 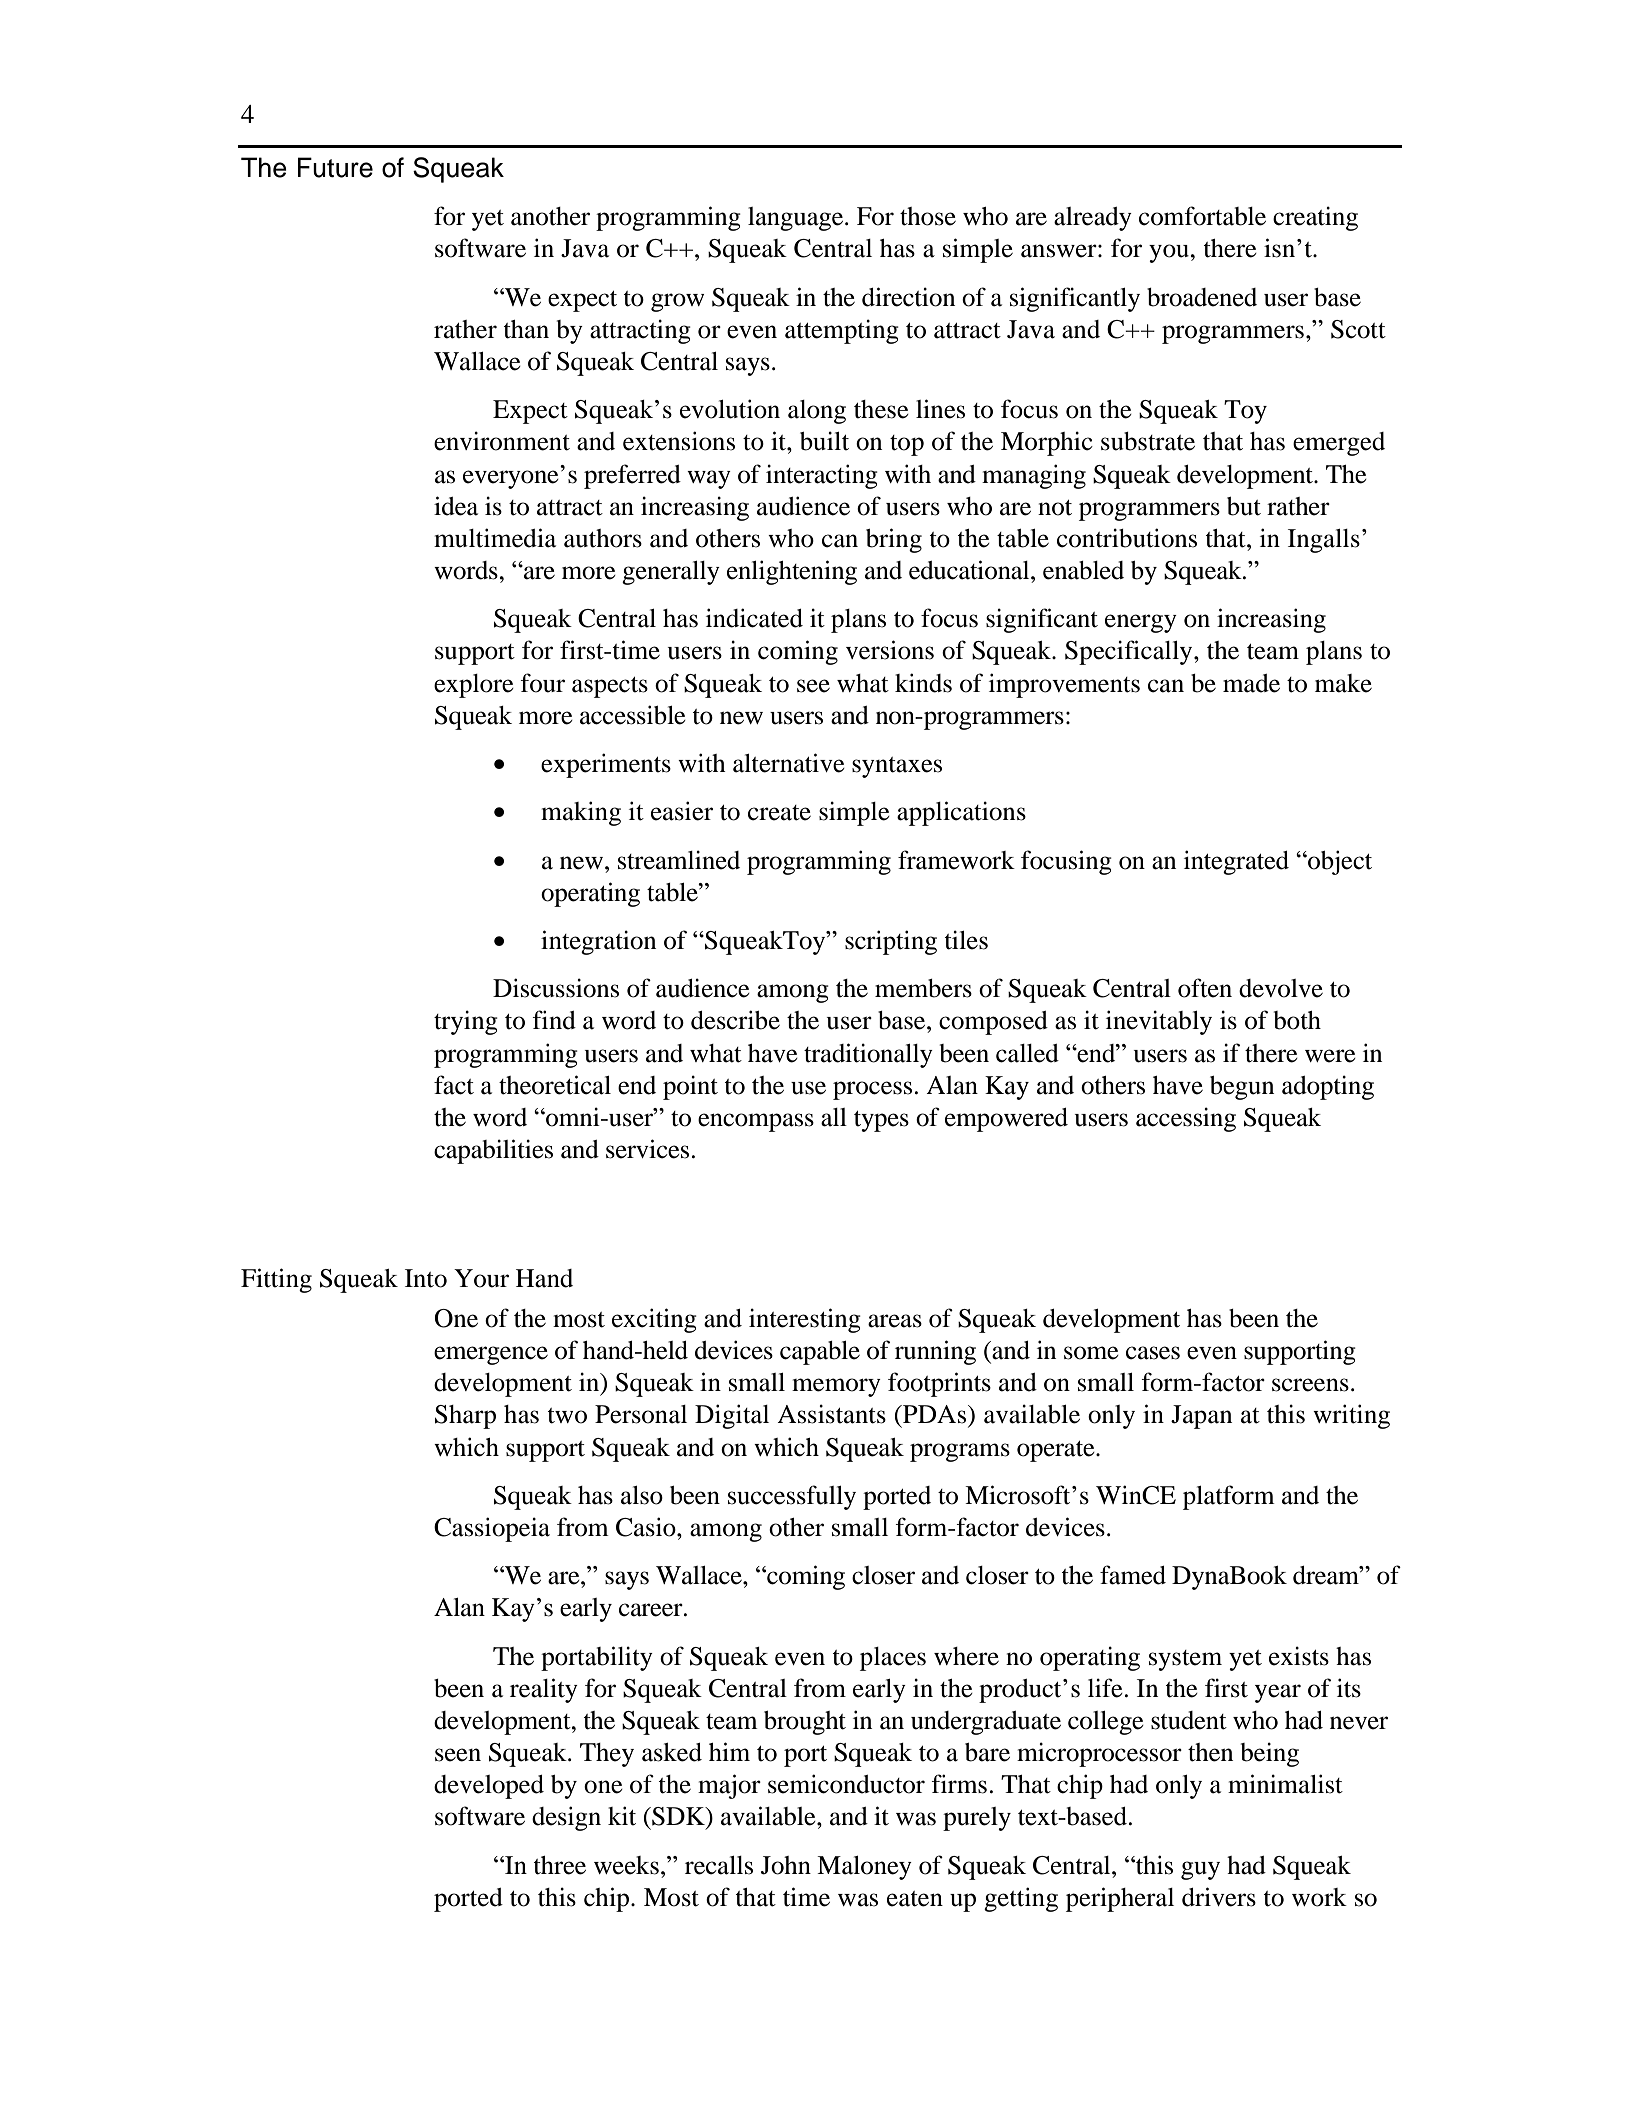 I want to click on language, so click(x=797, y=219).
